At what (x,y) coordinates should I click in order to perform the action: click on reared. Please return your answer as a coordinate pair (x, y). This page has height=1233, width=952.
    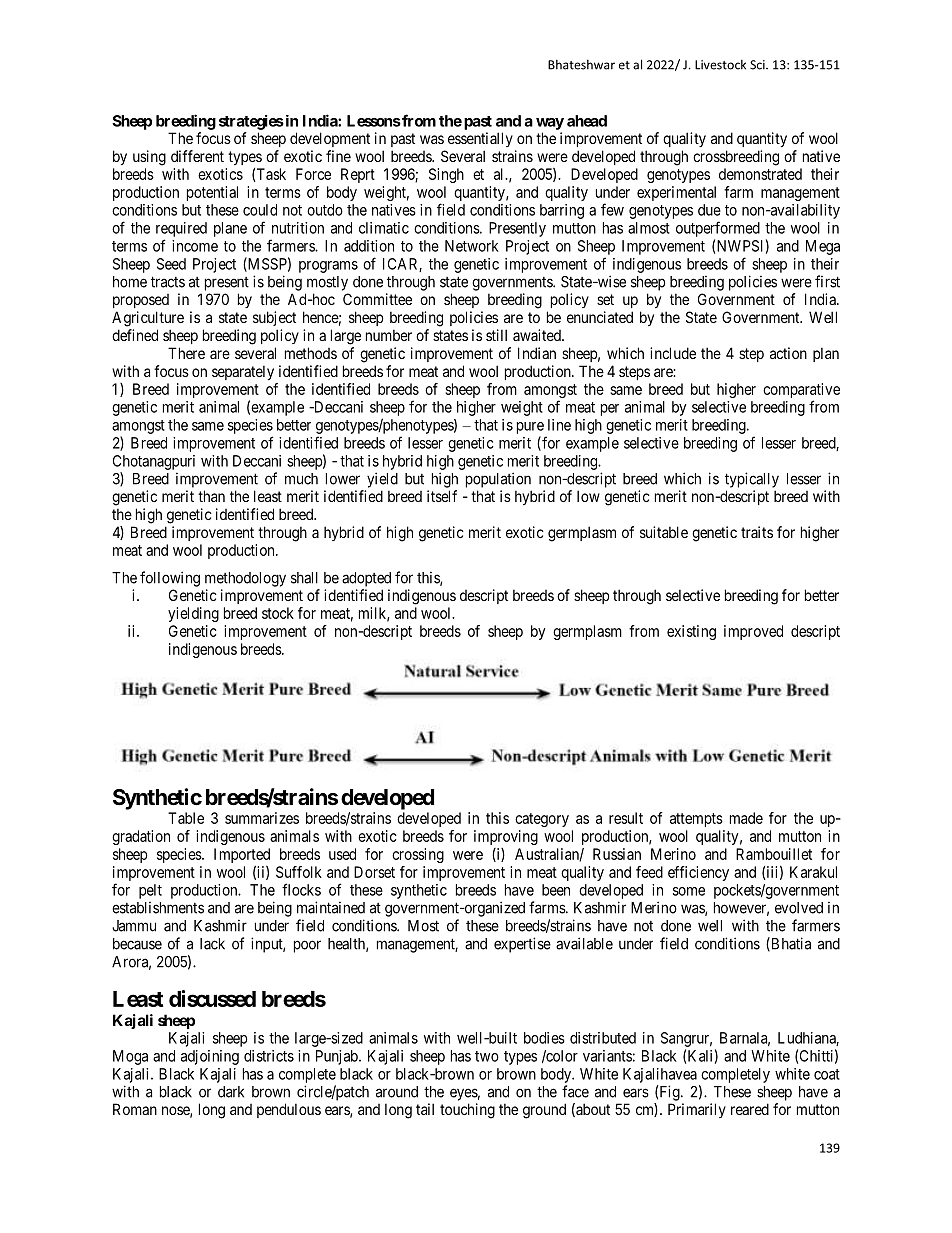
    Looking at the image, I should click on (750, 1109).
